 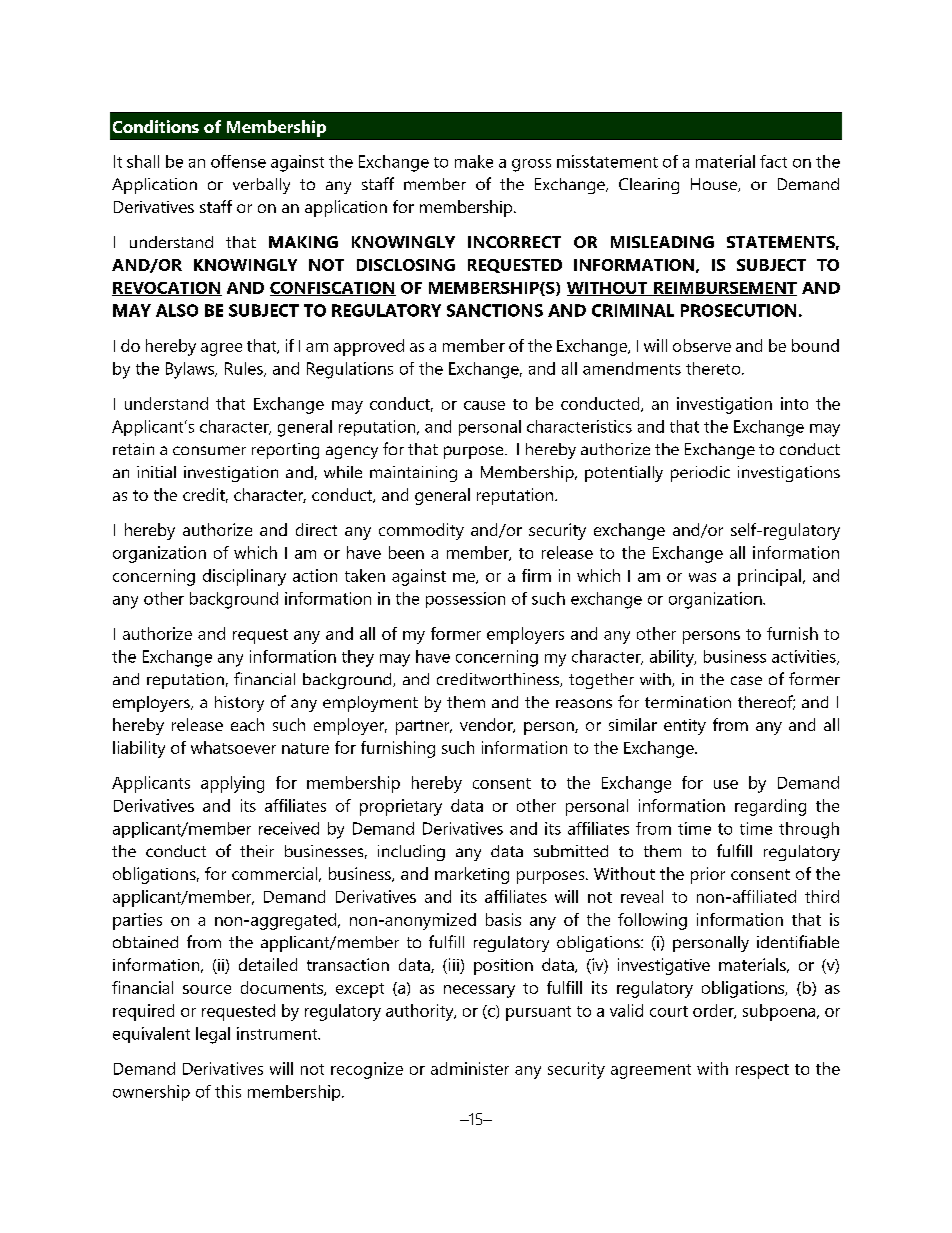 I want to click on offense, so click(x=238, y=161).
